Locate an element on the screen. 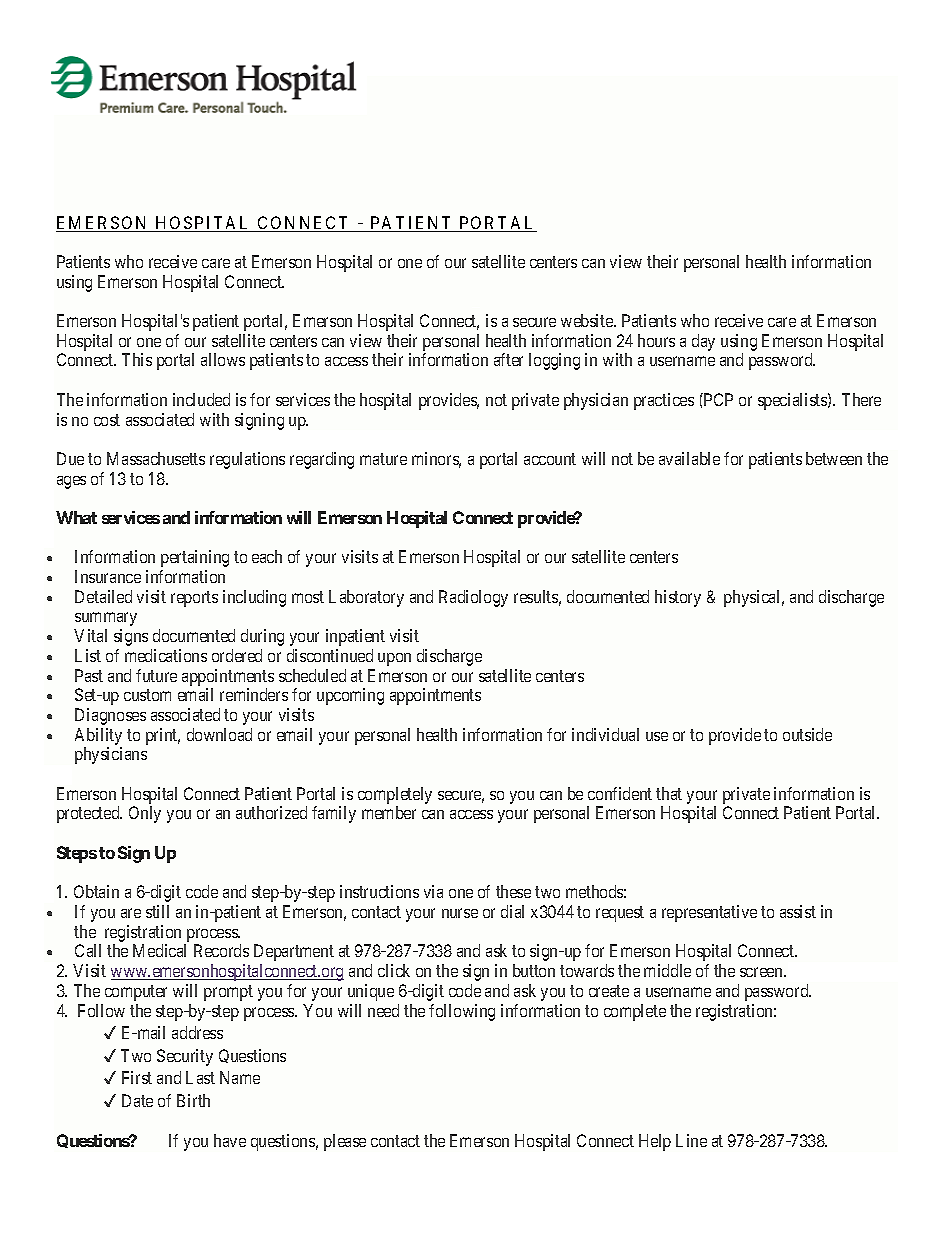 The width and height of the screenshot is (952, 1233). Line is located at coordinates (691, 1140).
